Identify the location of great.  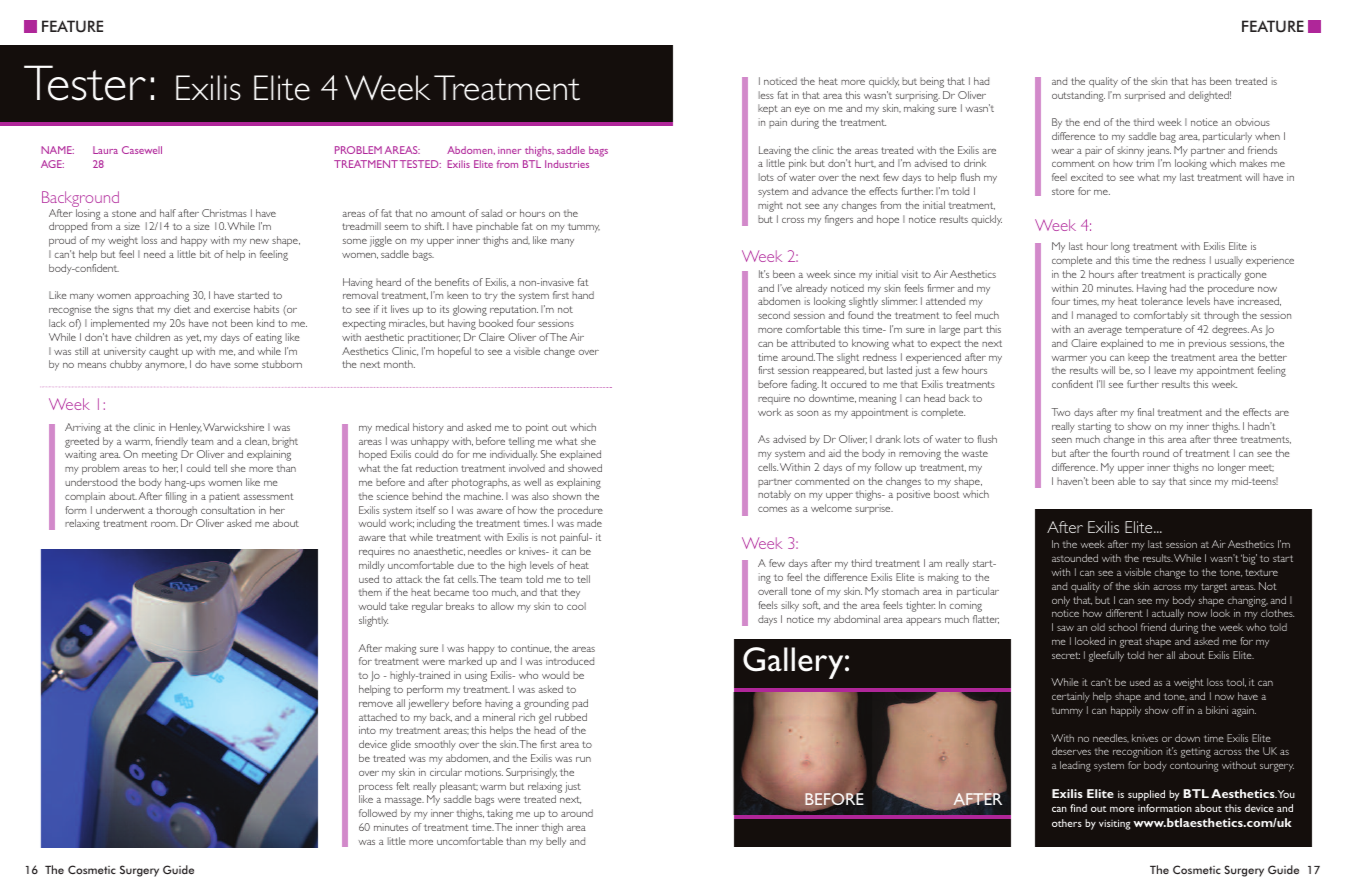
(1131, 643).
